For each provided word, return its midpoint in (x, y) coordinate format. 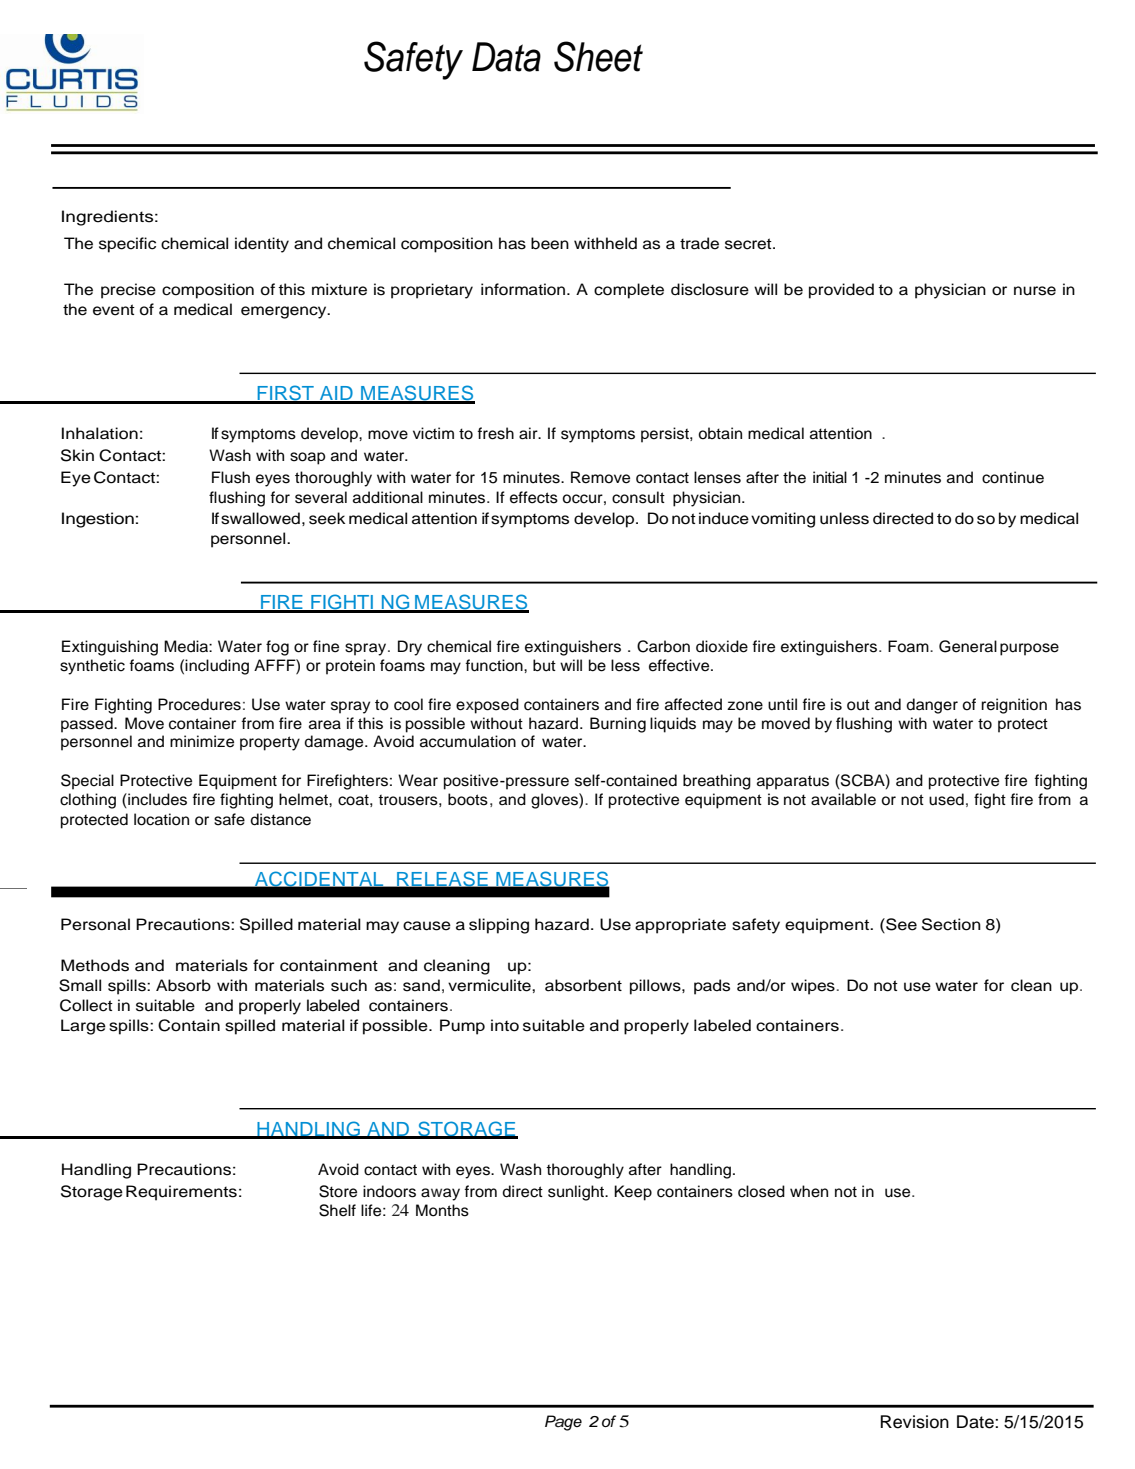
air (529, 433)
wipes (813, 987)
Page (563, 1423)
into (505, 1025)
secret (749, 244)
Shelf (337, 1210)
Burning (618, 725)
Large (83, 1027)
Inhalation (100, 433)
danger (932, 706)
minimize (202, 741)
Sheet (598, 56)
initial (830, 477)
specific (127, 245)
